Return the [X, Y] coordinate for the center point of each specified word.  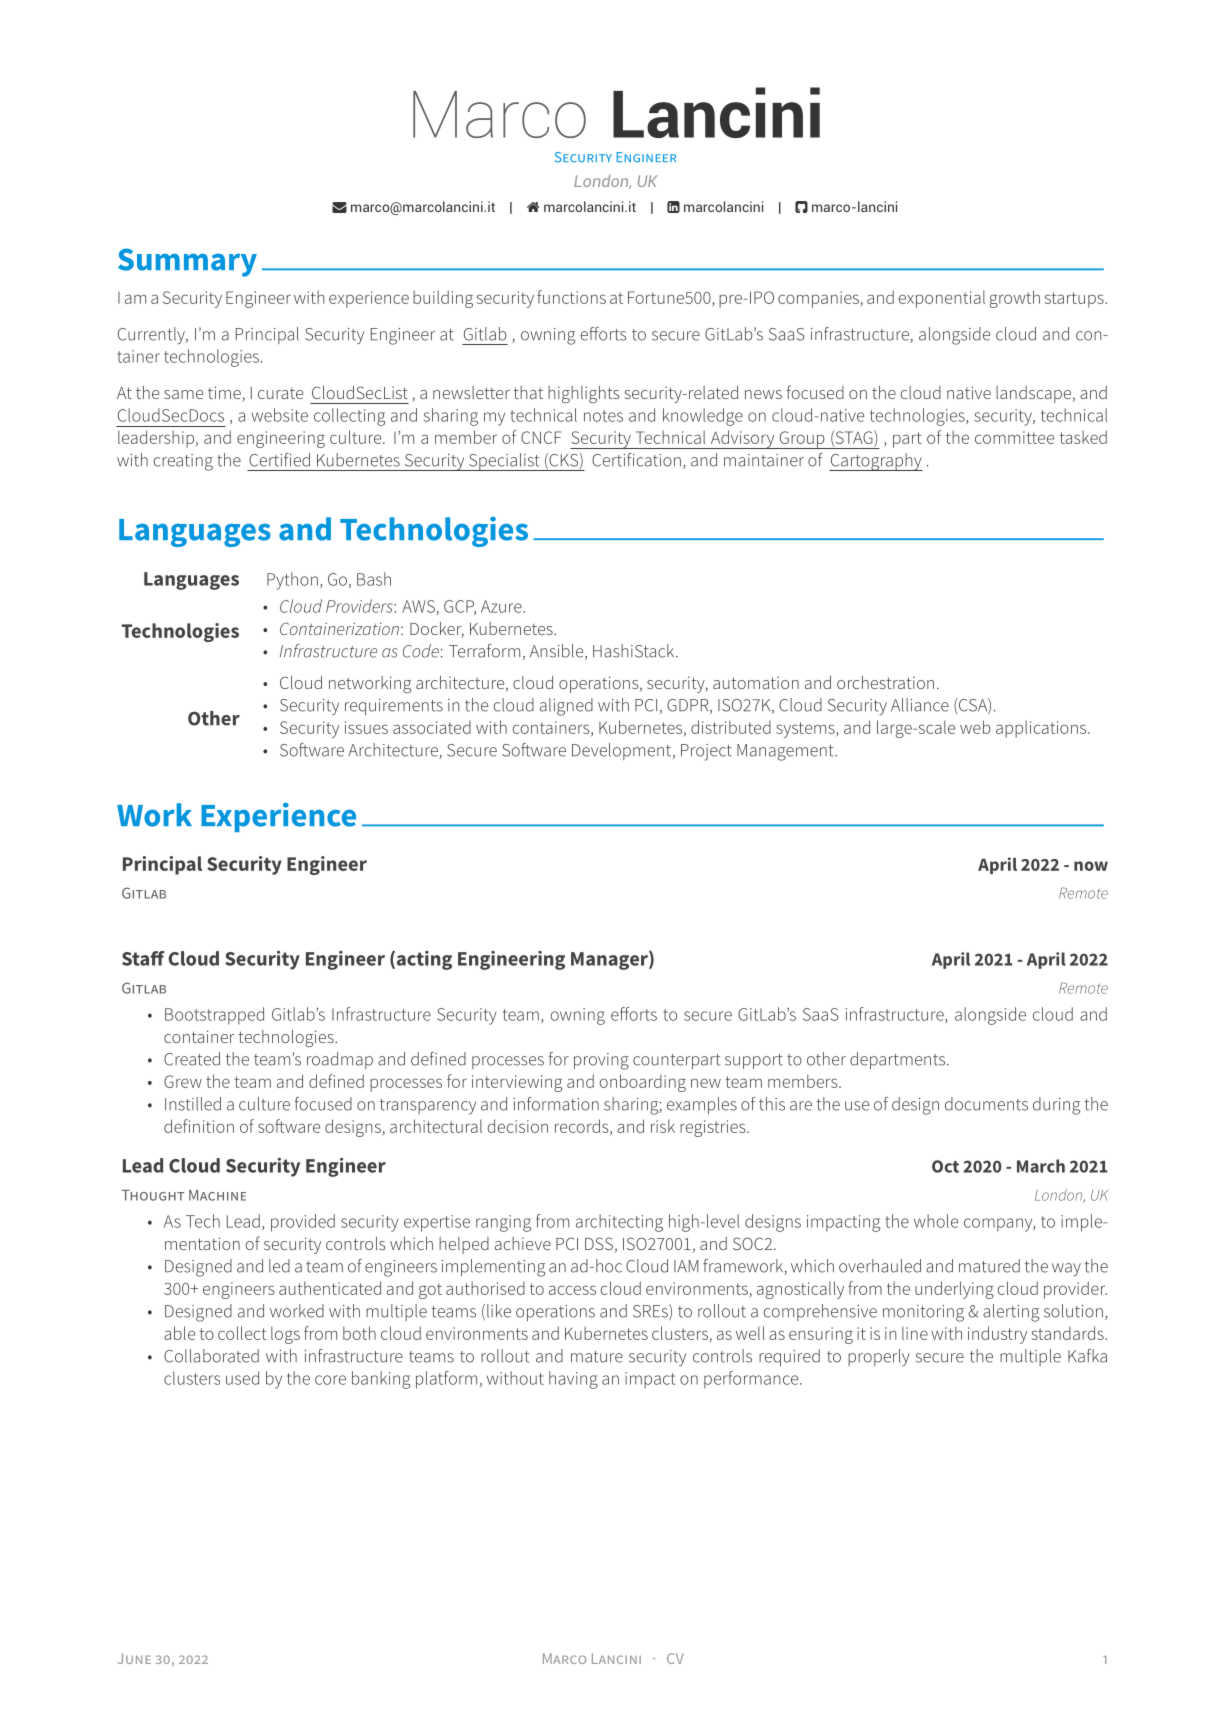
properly [879, 1357]
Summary [187, 262]
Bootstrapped [214, 1016]
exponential [941, 299]
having [573, 1380]
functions [571, 297]
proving [601, 1061]
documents [986, 1104]
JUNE [134, 1658]
